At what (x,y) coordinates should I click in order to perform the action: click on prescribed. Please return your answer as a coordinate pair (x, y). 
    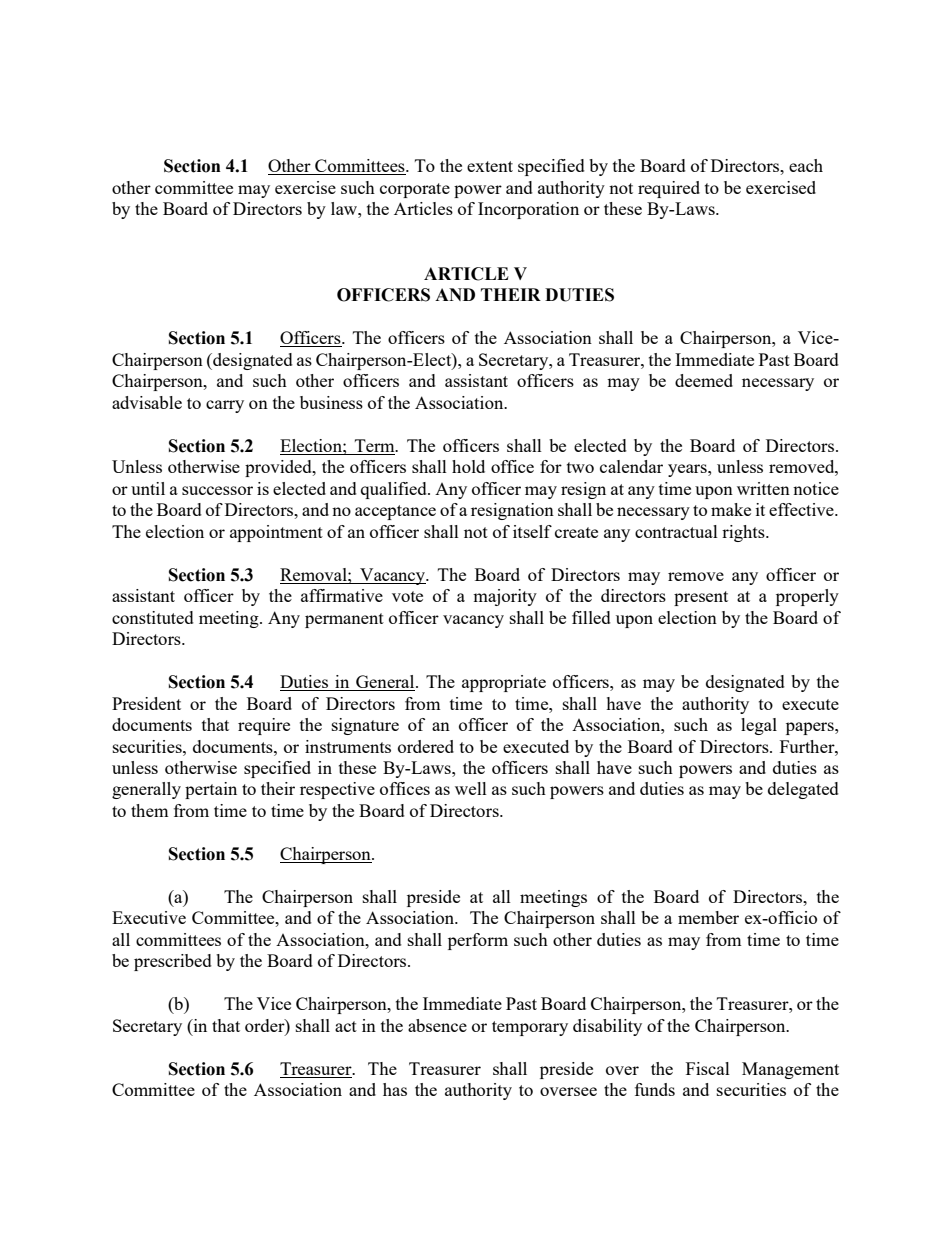
    Looking at the image, I should click on (173, 962).
